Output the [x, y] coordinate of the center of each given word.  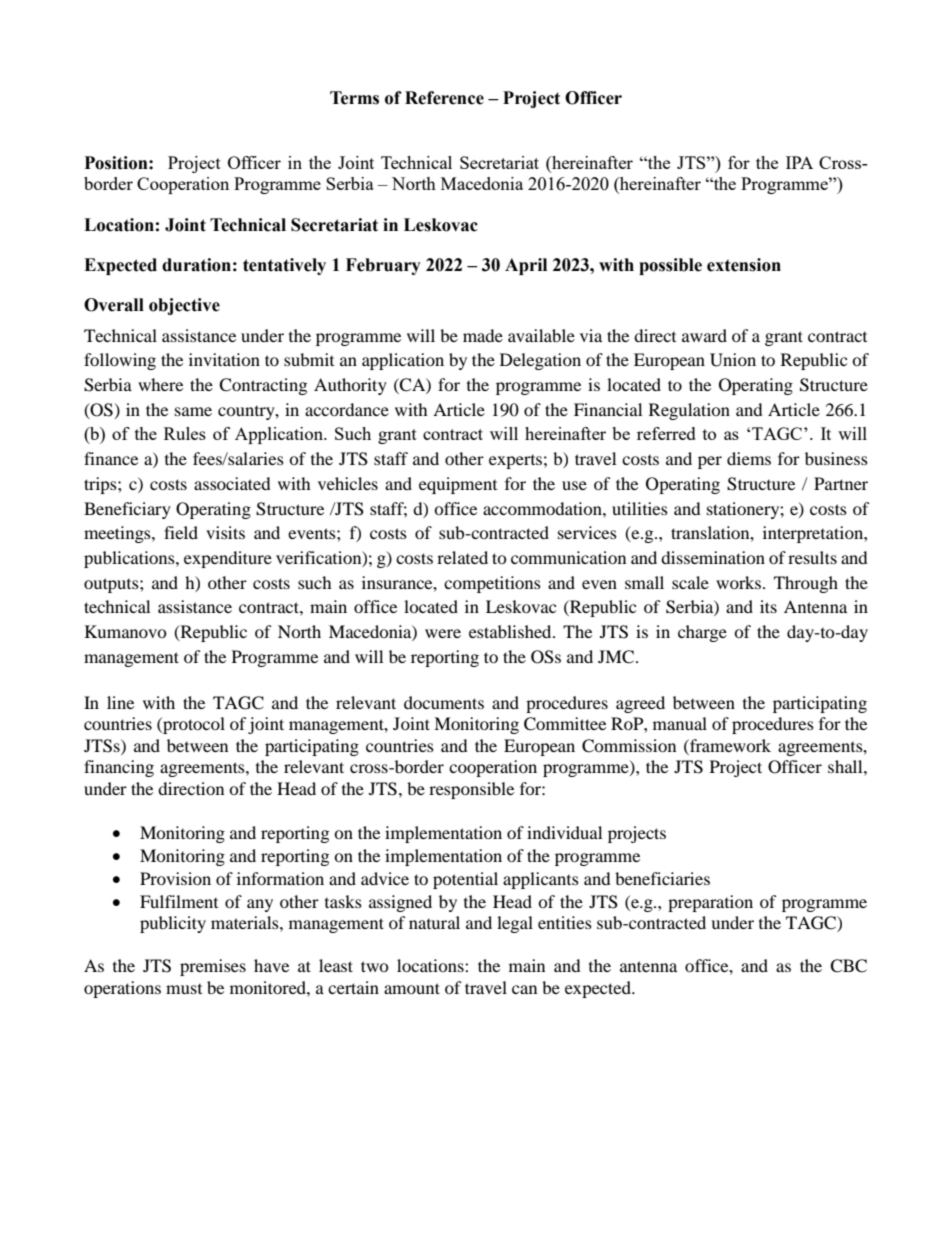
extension [744, 265]
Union [733, 360]
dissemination [713, 557]
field [181, 532]
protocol [193, 725]
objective [184, 306]
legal [515, 924]
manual [680, 723]
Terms [354, 98]
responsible [471, 790]
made [483, 335]
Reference [444, 98]
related [462, 557]
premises [213, 967]
